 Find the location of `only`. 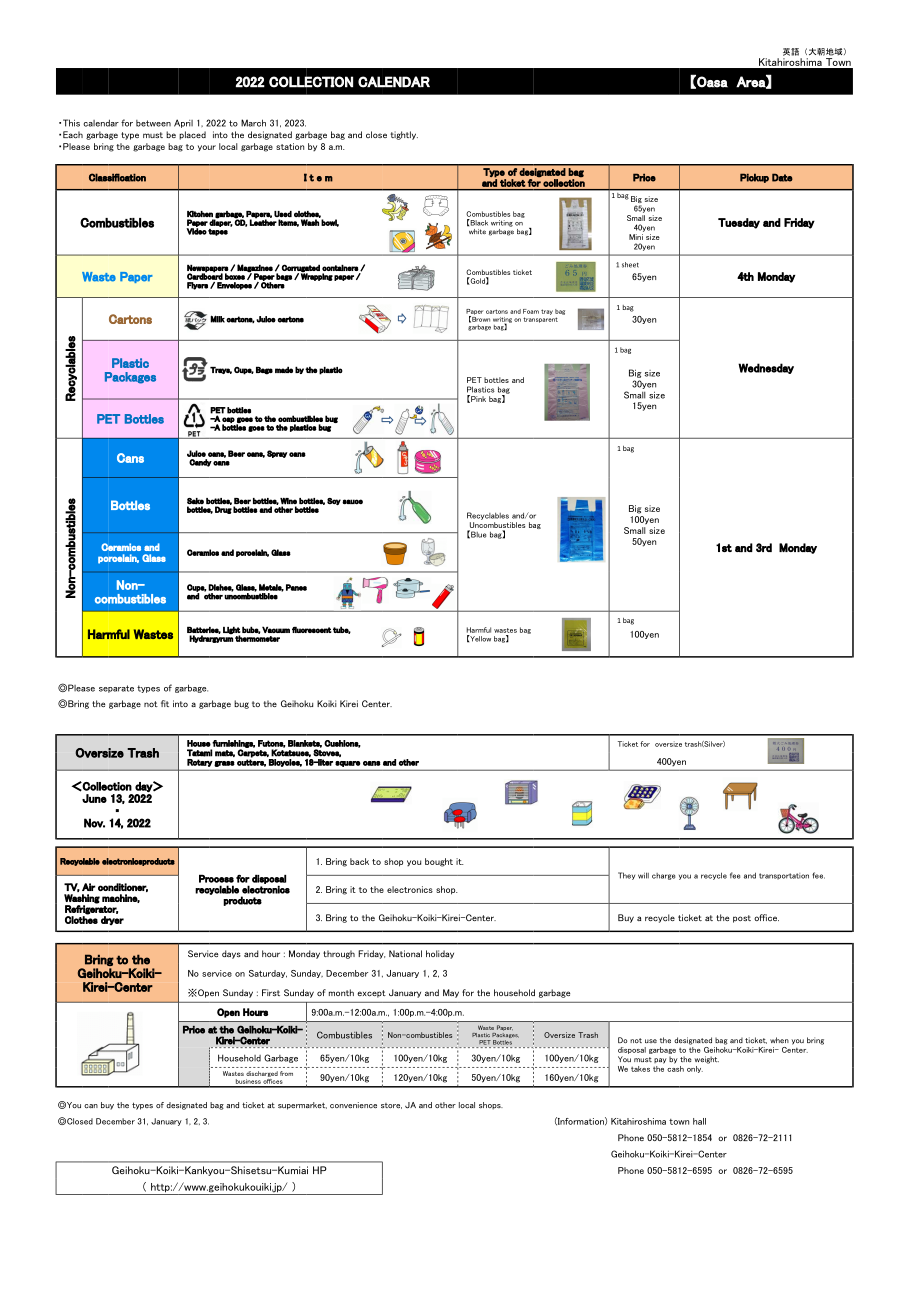

only is located at coordinates (695, 1069).
